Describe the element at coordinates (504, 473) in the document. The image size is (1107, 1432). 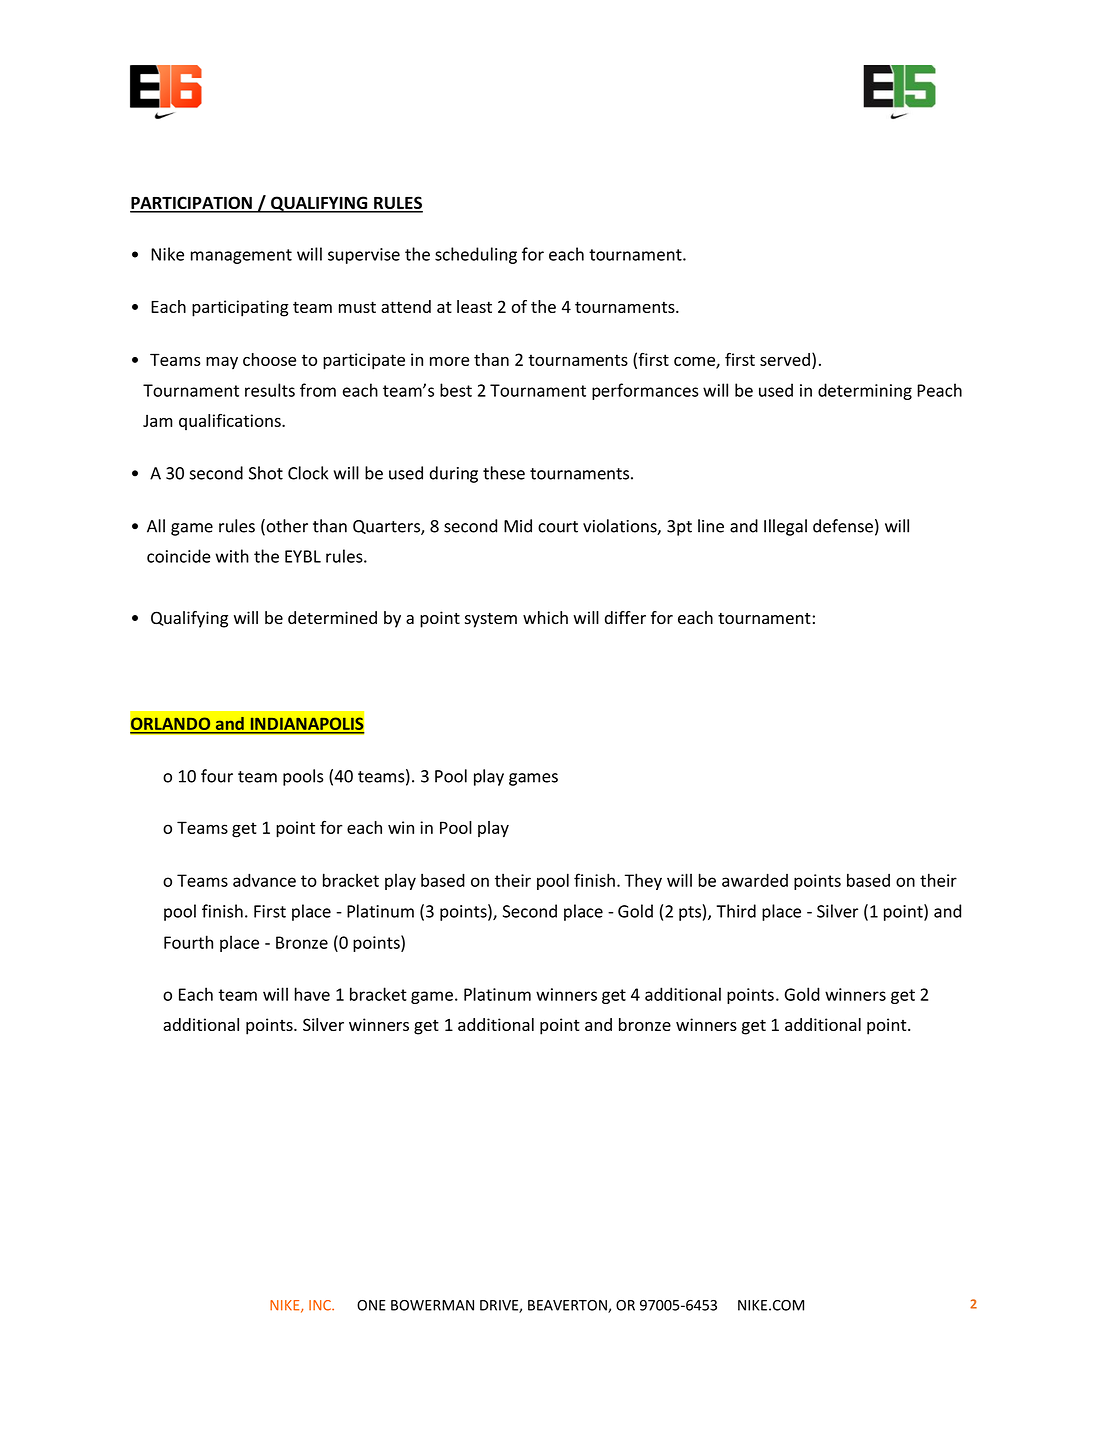
I see `these` at that location.
